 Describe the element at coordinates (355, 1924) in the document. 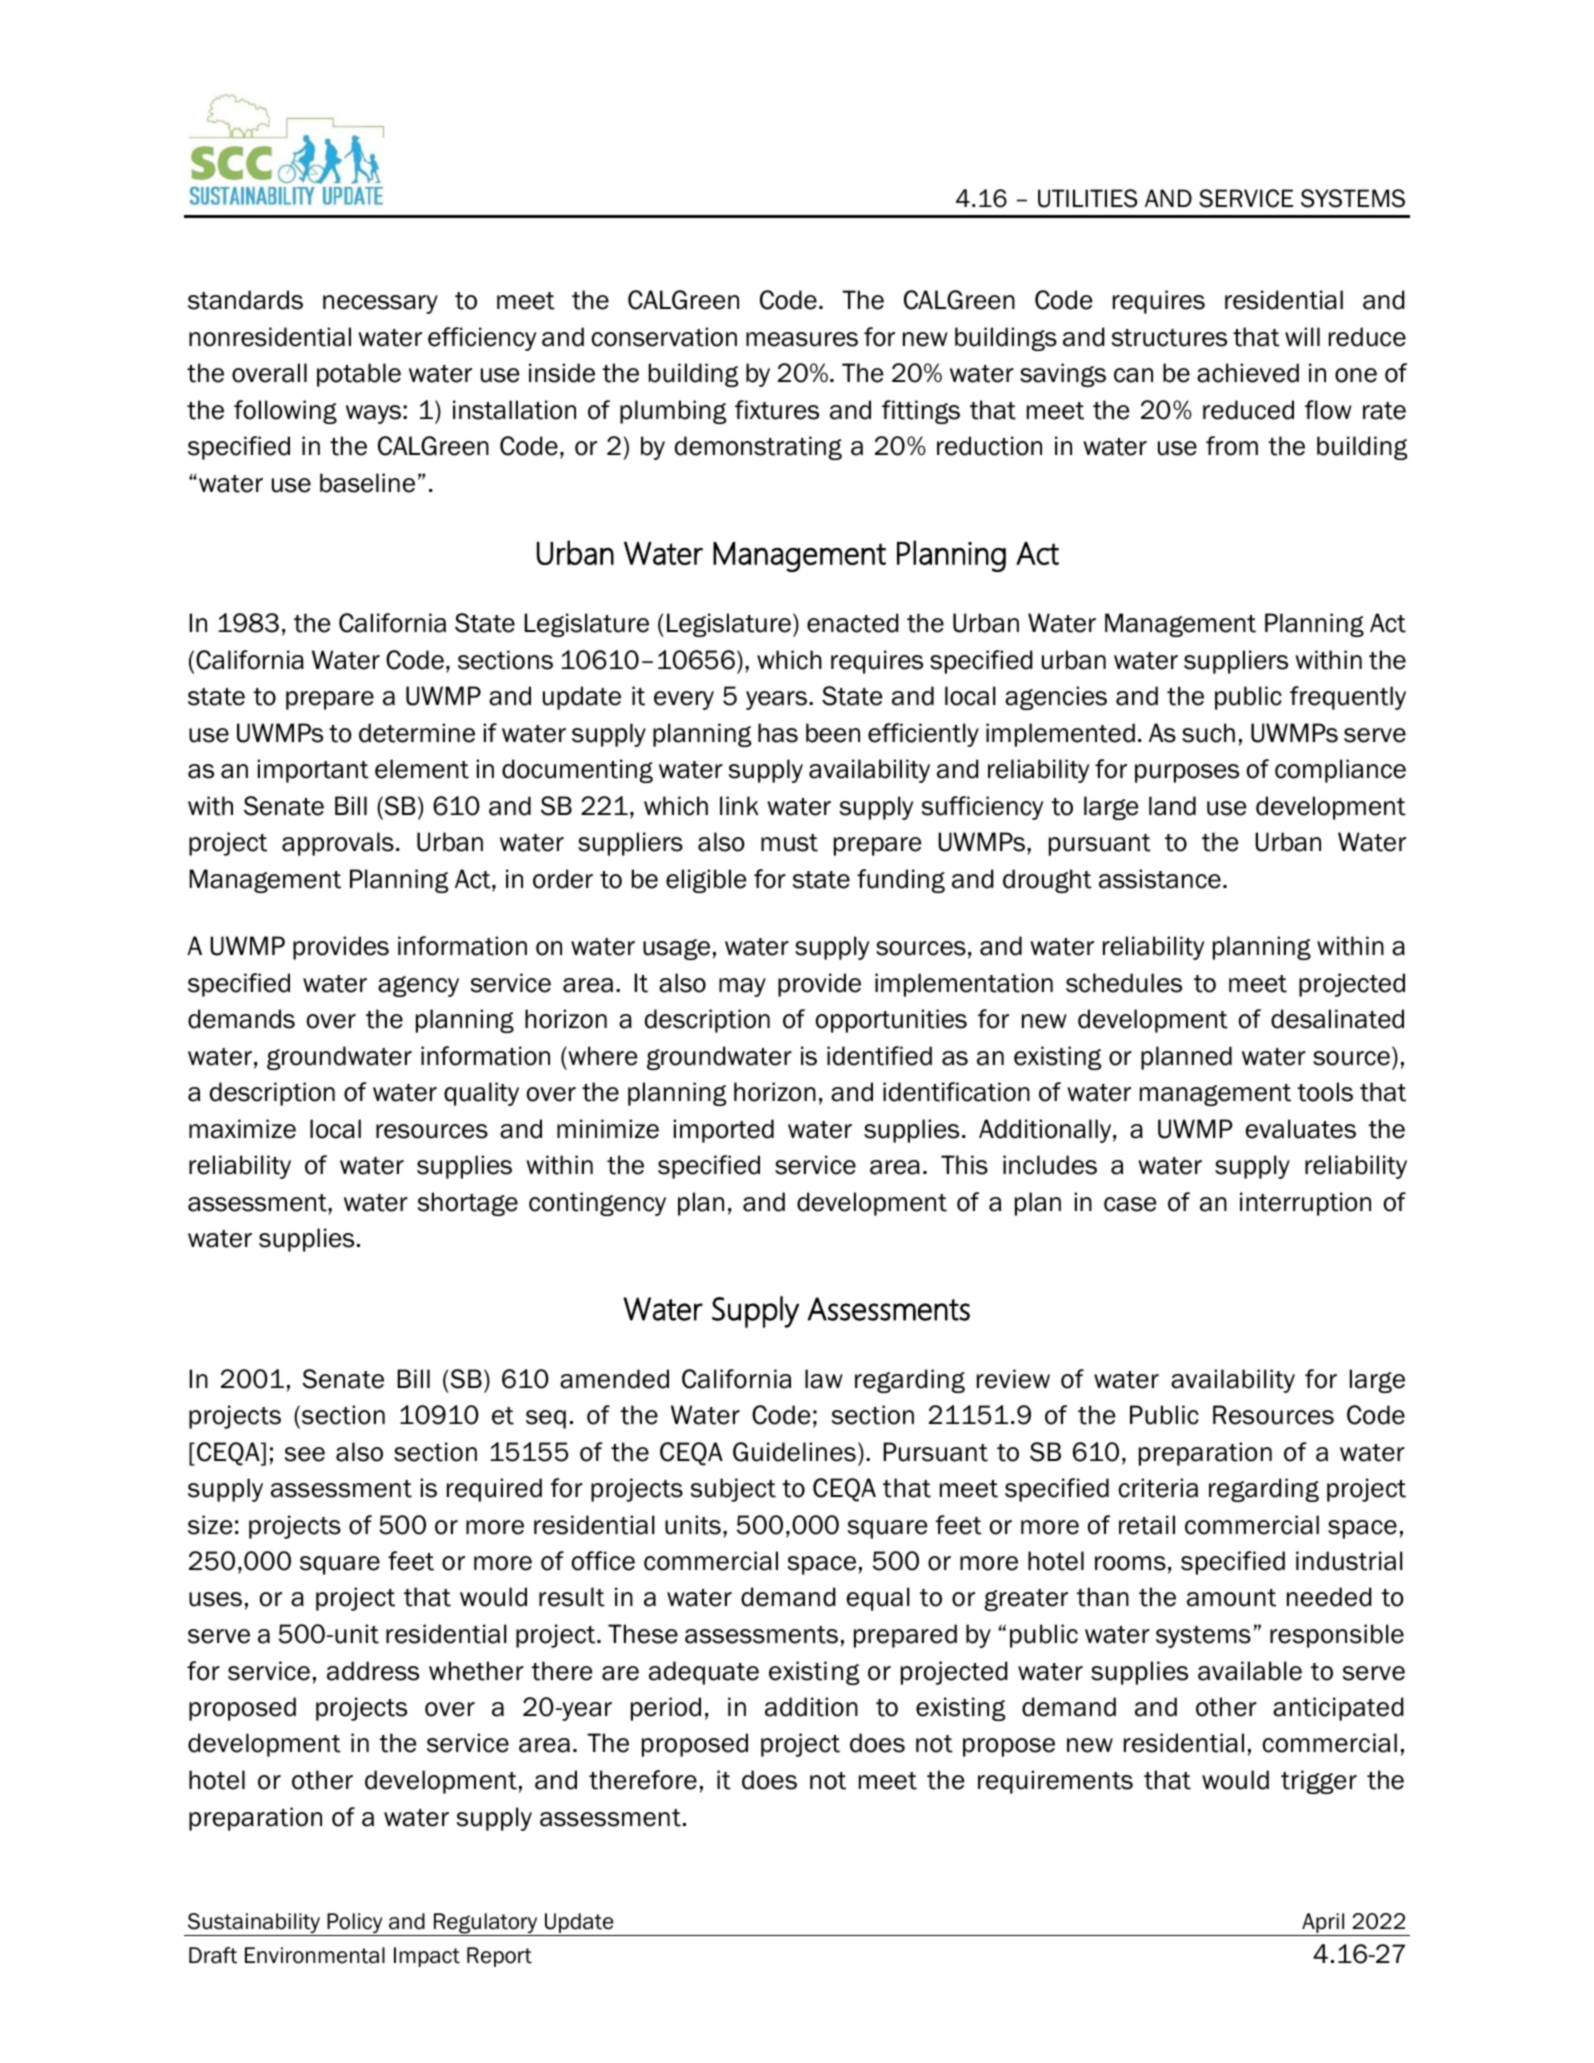

I see `Policy` at that location.
